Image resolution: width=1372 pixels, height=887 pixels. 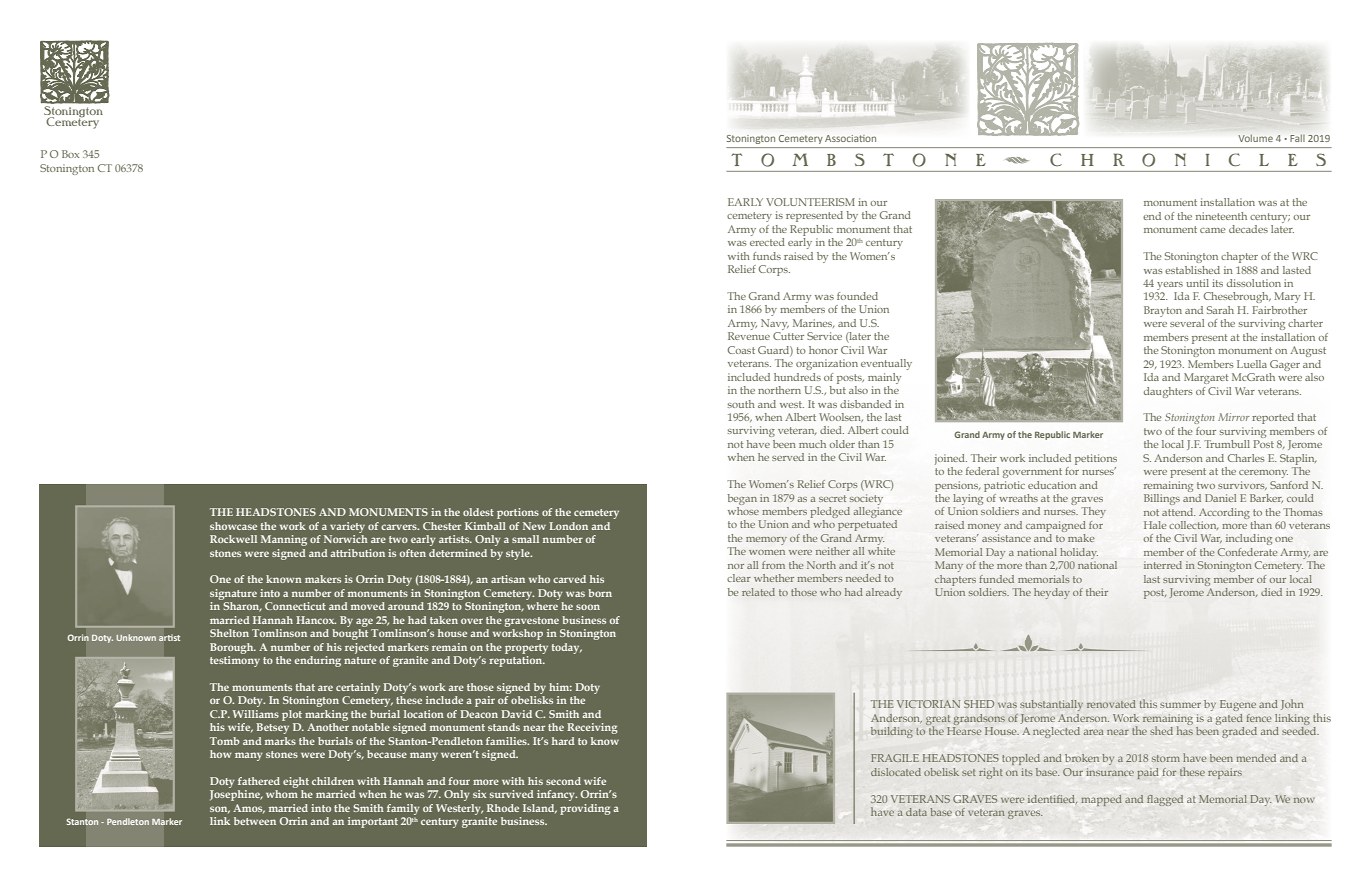 What do you see at coordinates (850, 138) in the image?
I see `Association` at bounding box center [850, 138].
